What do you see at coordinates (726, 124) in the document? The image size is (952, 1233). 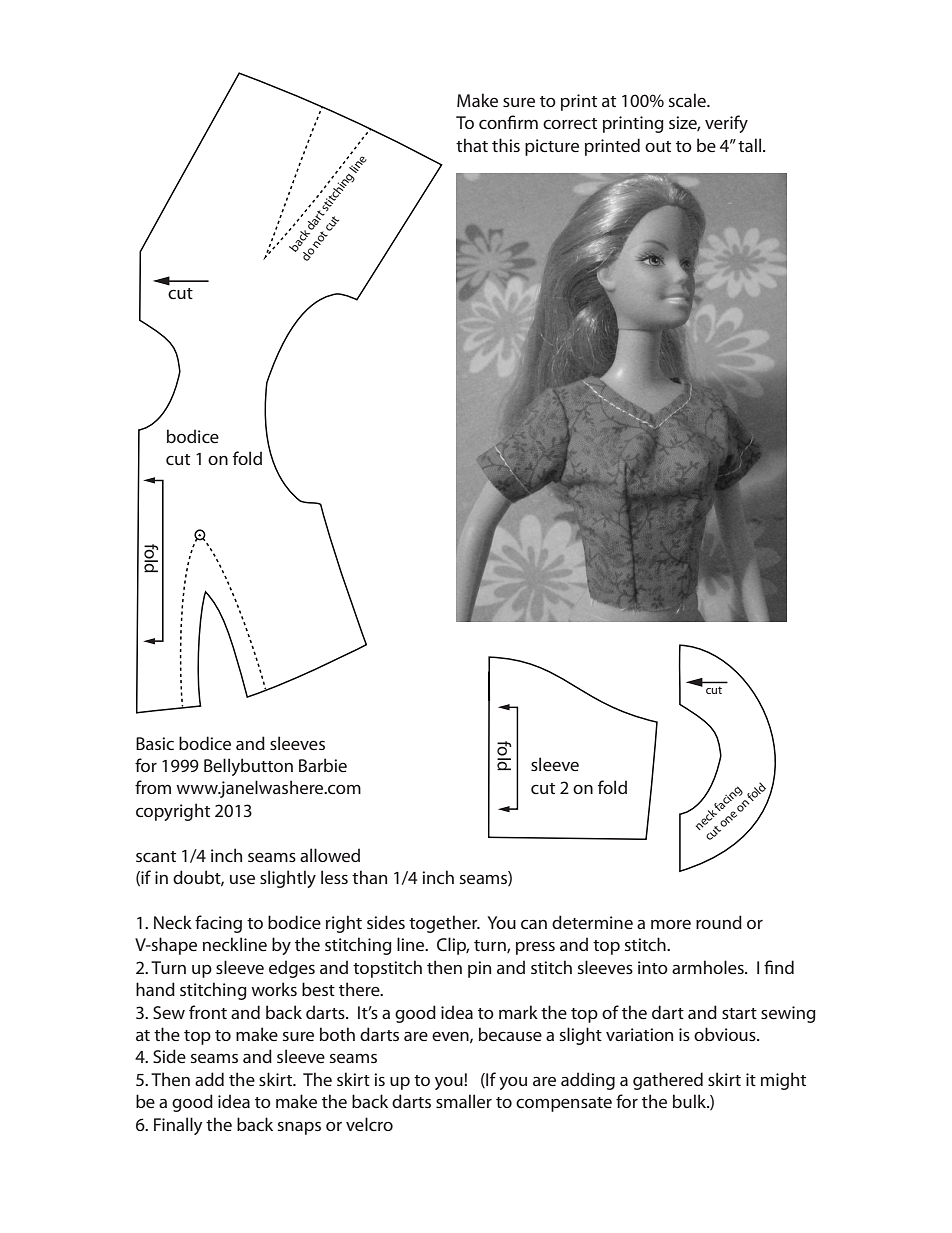 I see `verify` at bounding box center [726, 124].
